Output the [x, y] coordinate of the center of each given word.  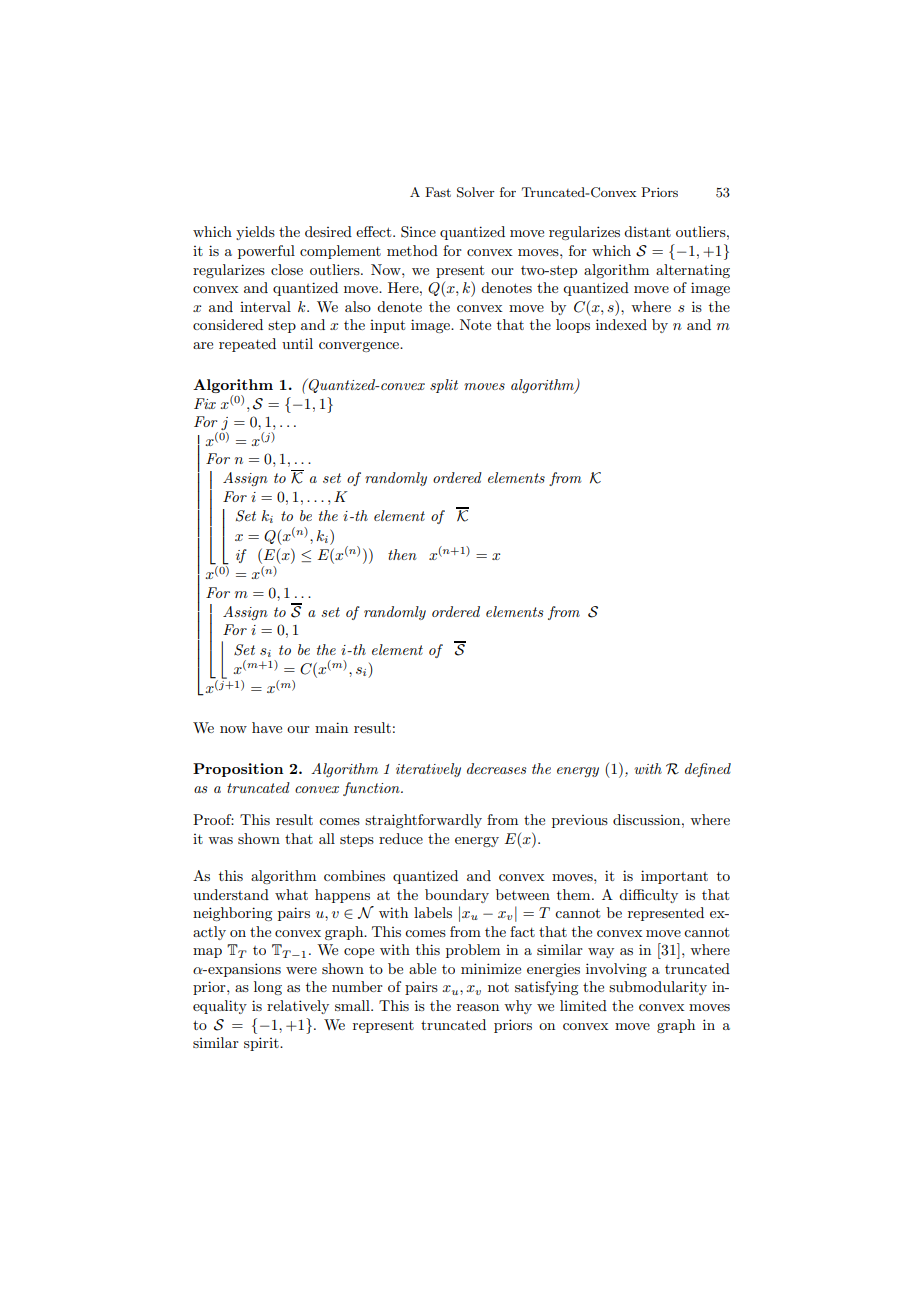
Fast [438, 192]
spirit [262, 1044]
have [267, 727]
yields [255, 233]
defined [708, 770]
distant [647, 231]
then [402, 554]
